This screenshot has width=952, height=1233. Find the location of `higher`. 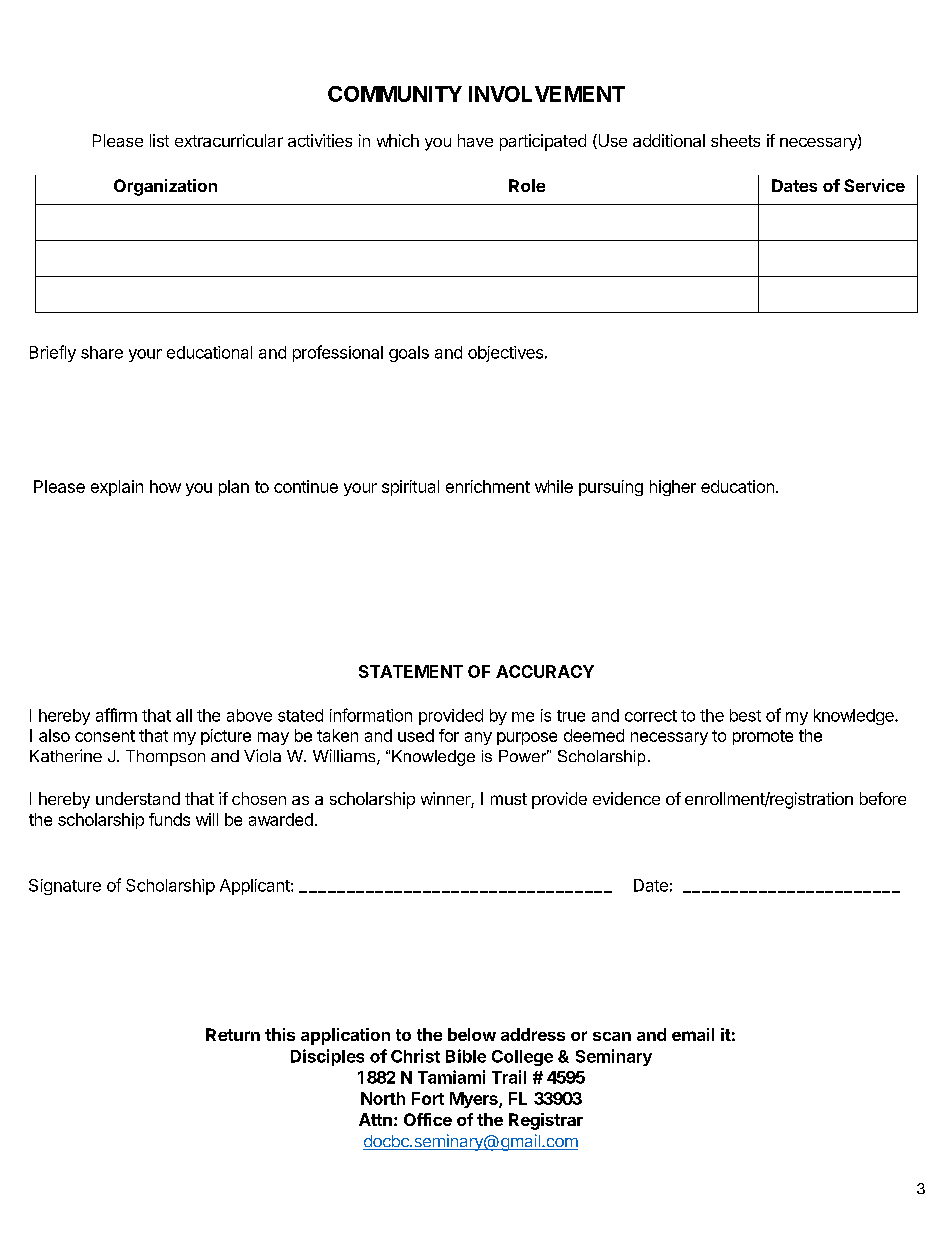

higher is located at coordinates (673, 488).
